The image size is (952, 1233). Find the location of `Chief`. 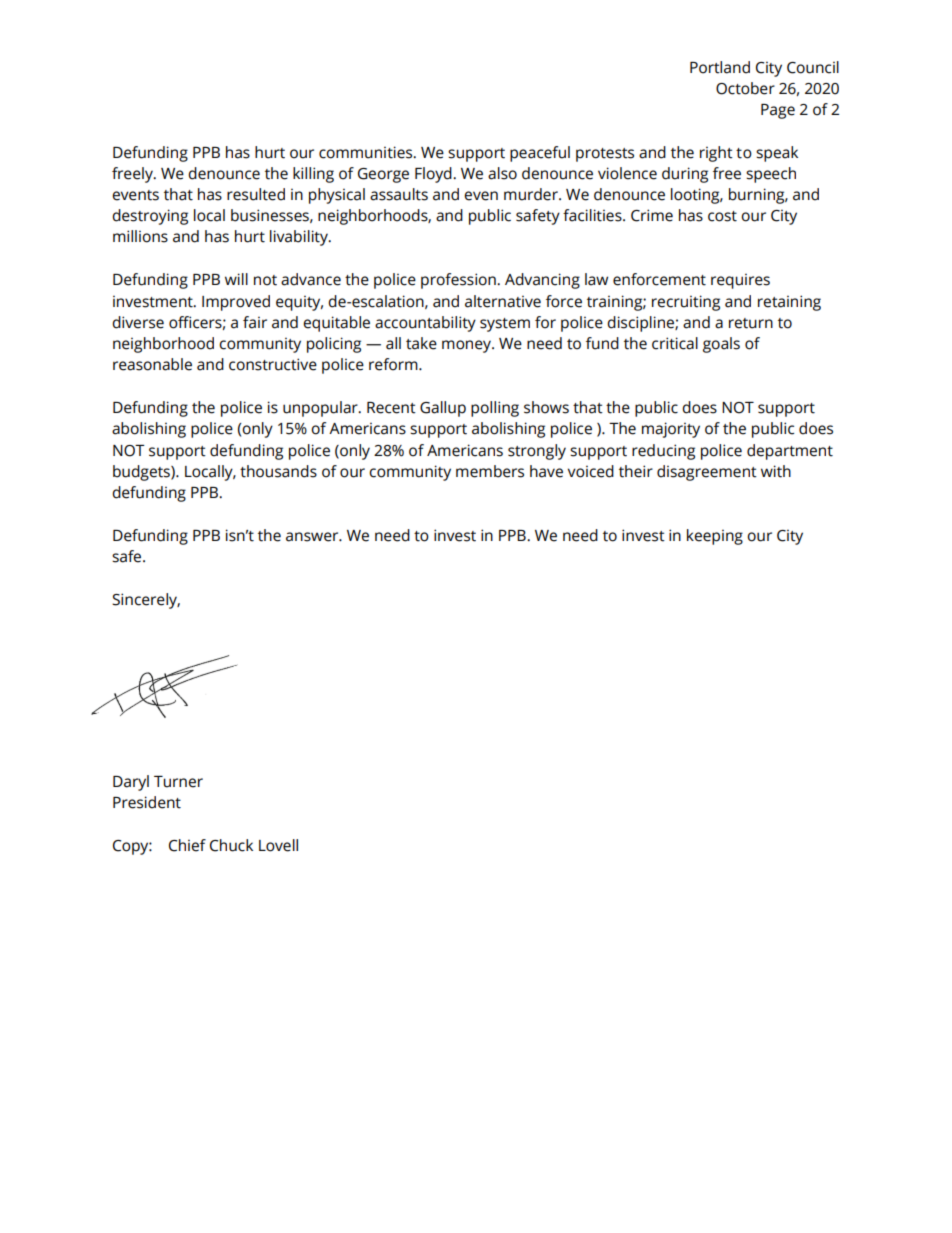

Chief is located at coordinates (187, 845).
